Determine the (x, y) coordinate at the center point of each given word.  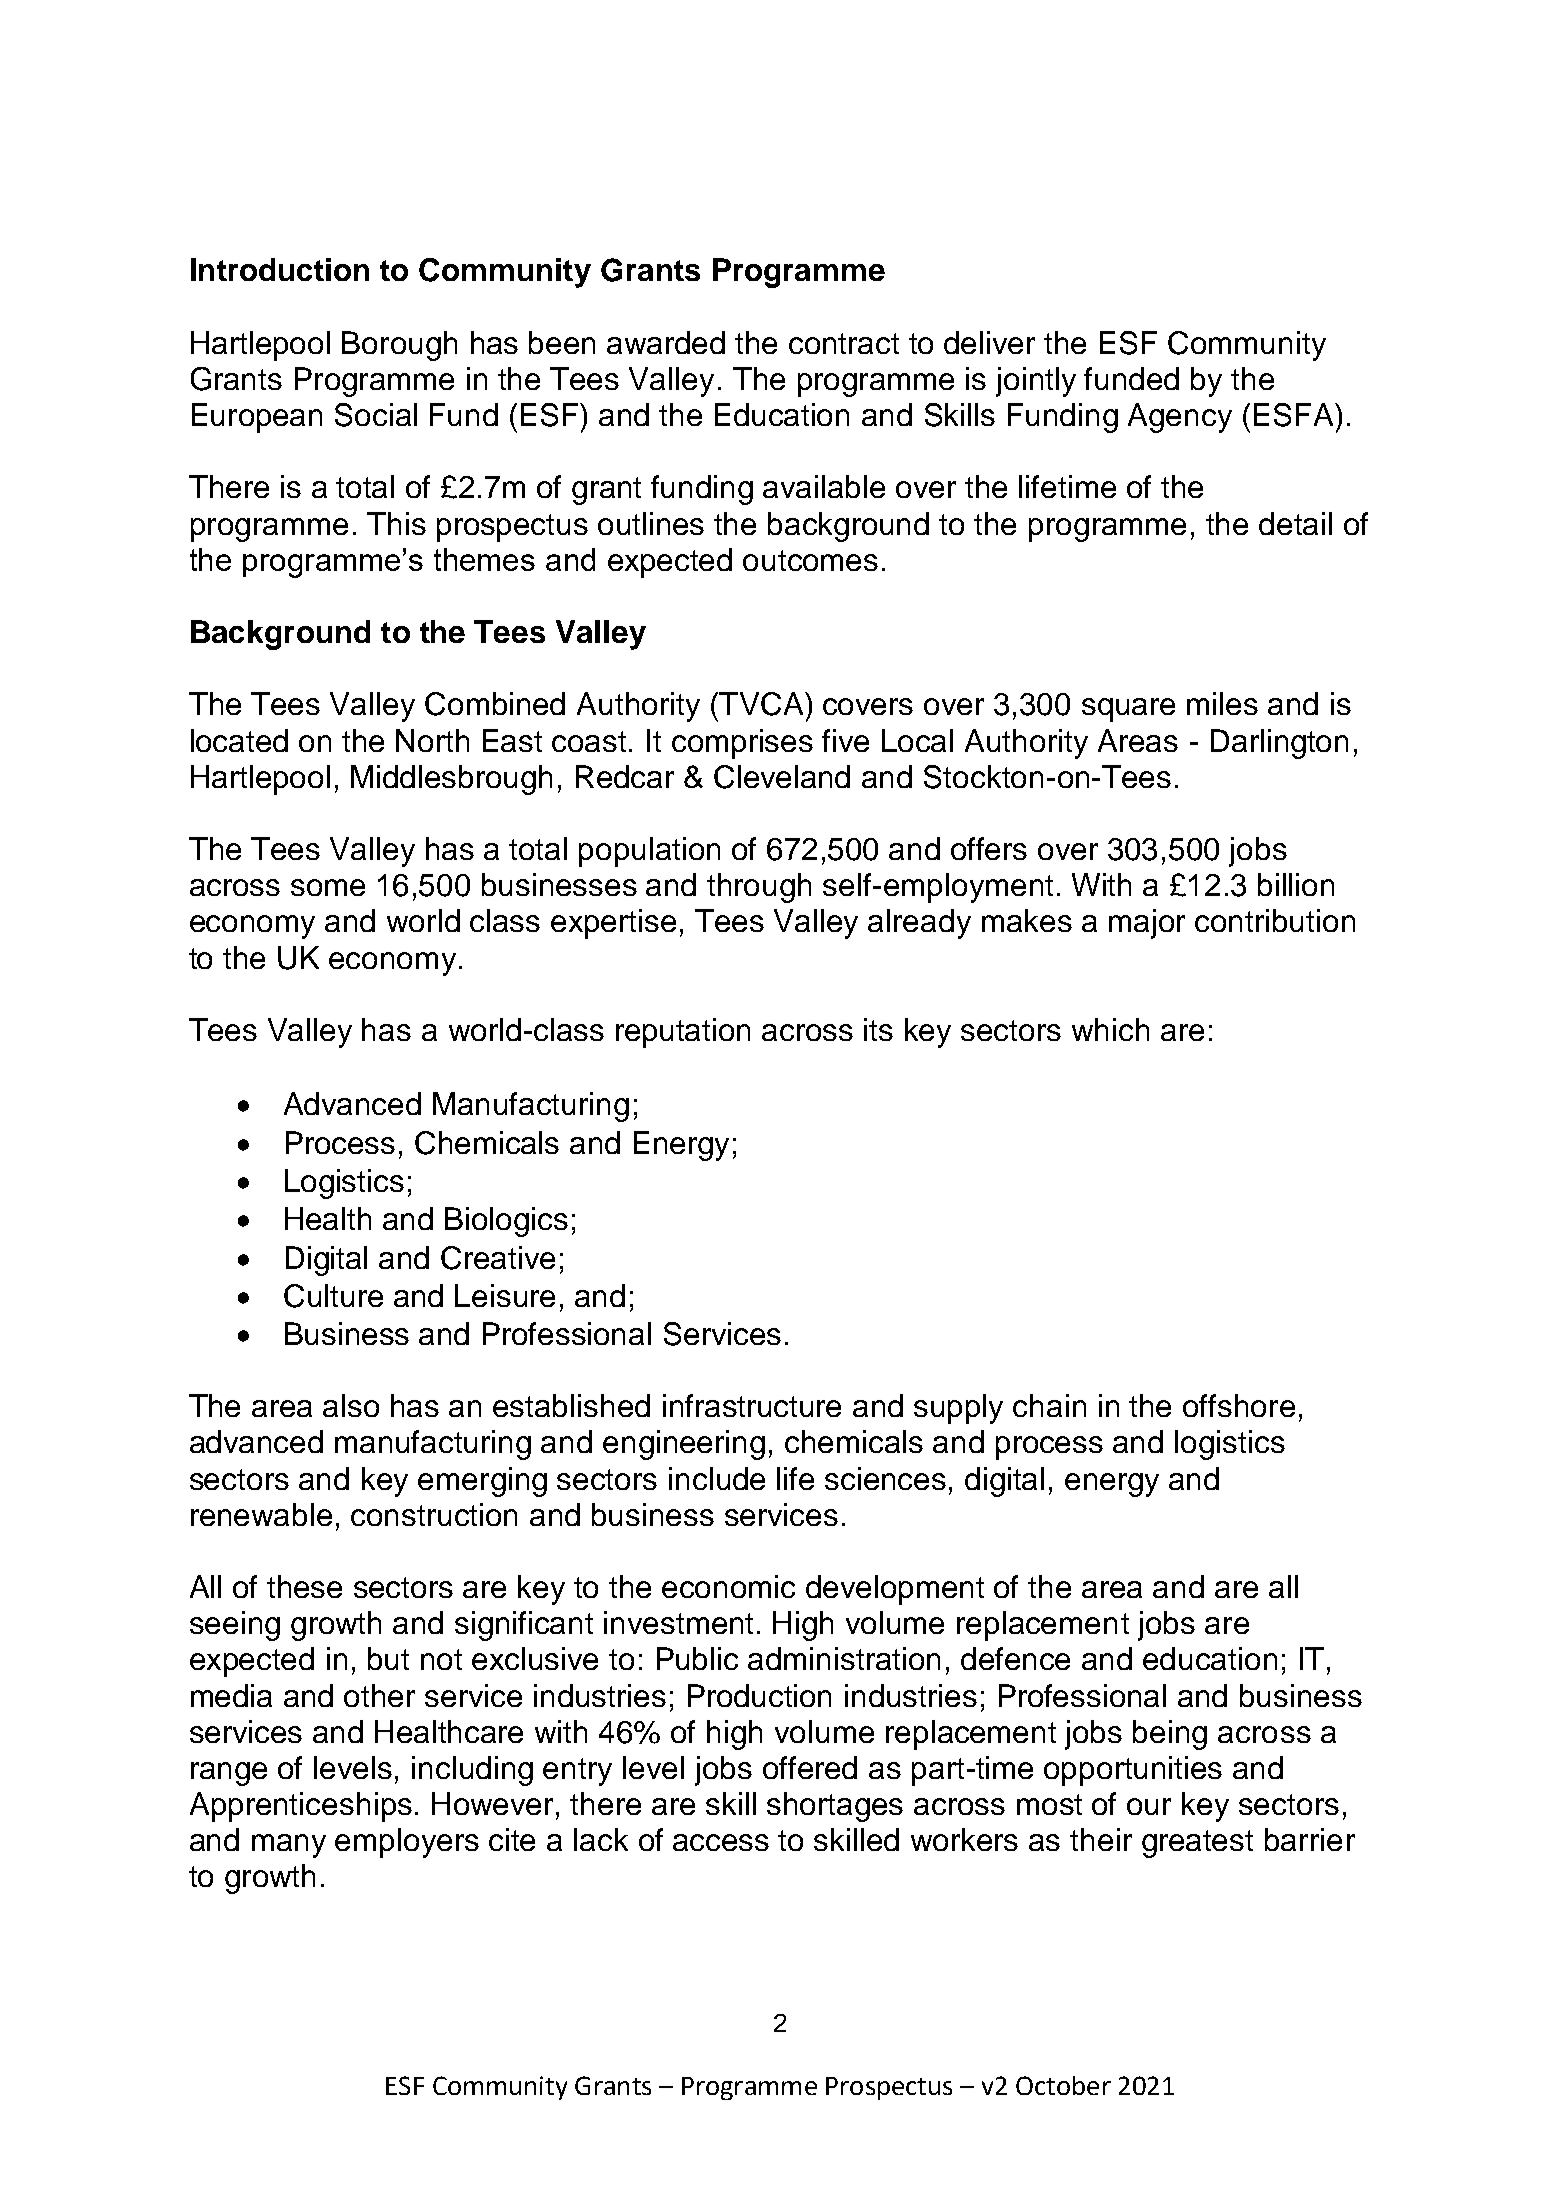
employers (407, 1843)
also (351, 1405)
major (1147, 924)
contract (844, 343)
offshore (1239, 1405)
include (717, 1478)
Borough (399, 346)
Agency (1180, 418)
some (328, 887)
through (759, 888)
